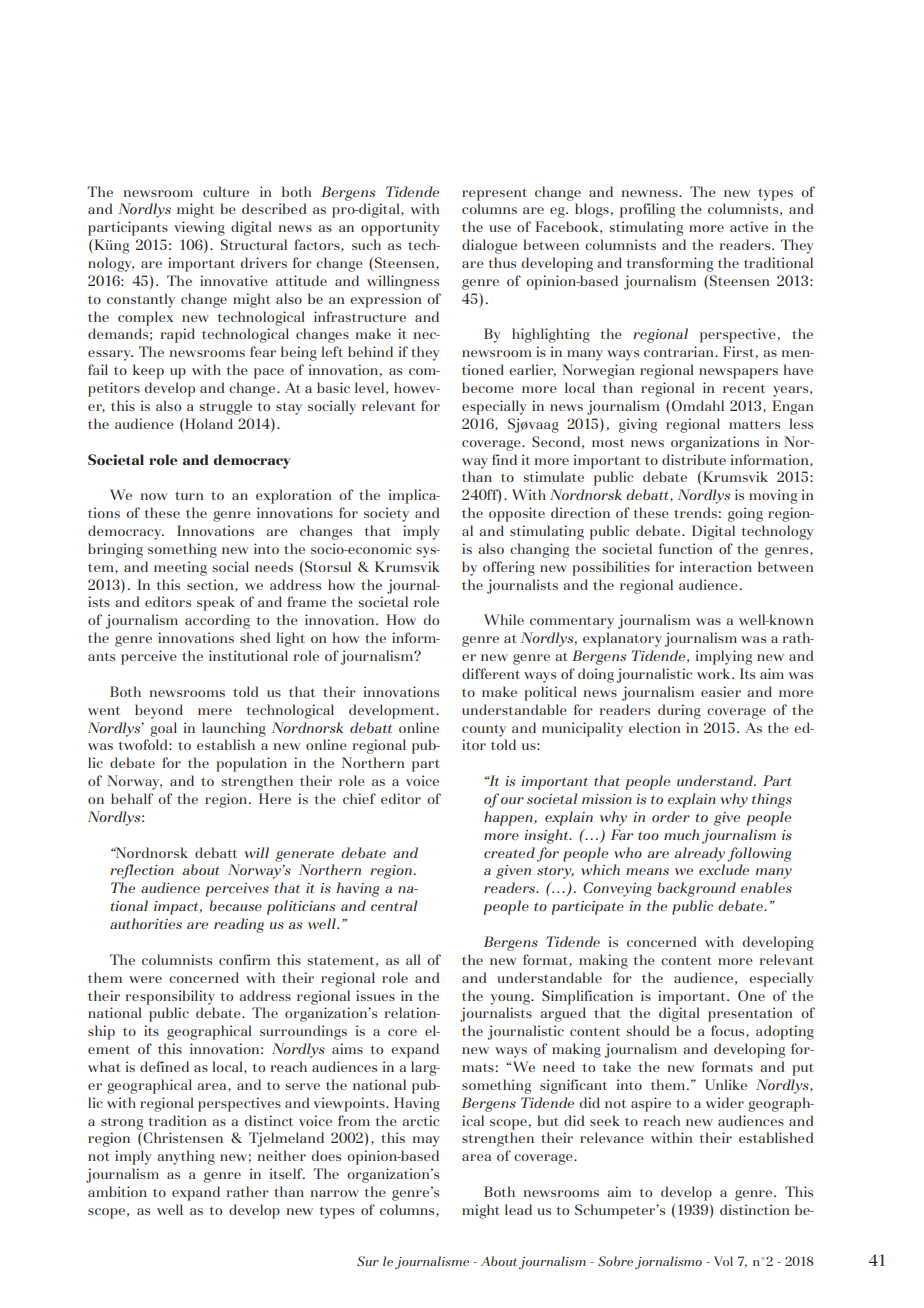 This screenshot has height=1308, width=924. Describe the element at coordinates (679, 711) in the screenshot. I see `during` at that location.
